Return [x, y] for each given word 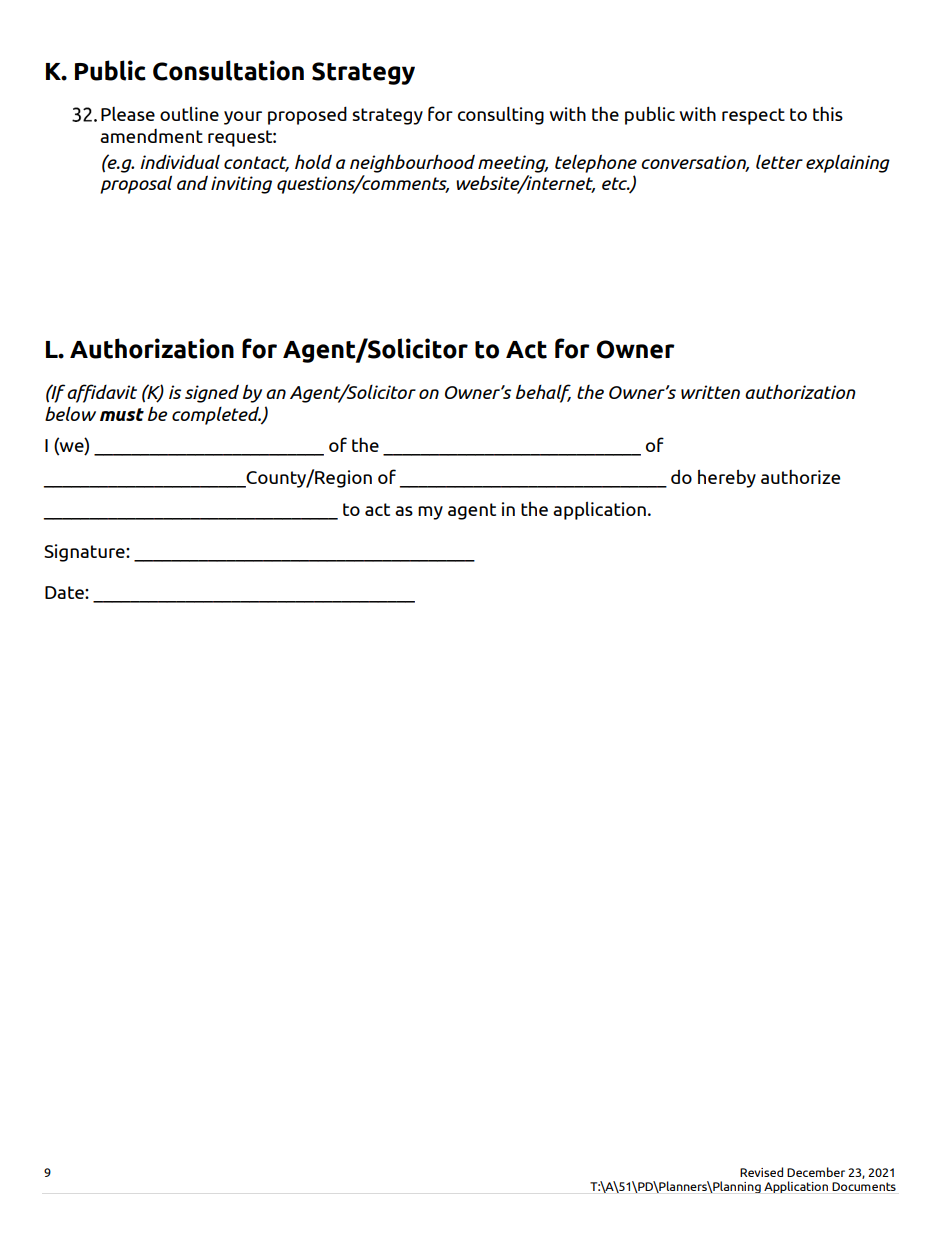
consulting [501, 115]
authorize [800, 477]
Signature [85, 553]
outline [189, 113]
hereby [727, 478]
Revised [761, 1172]
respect [753, 116]
